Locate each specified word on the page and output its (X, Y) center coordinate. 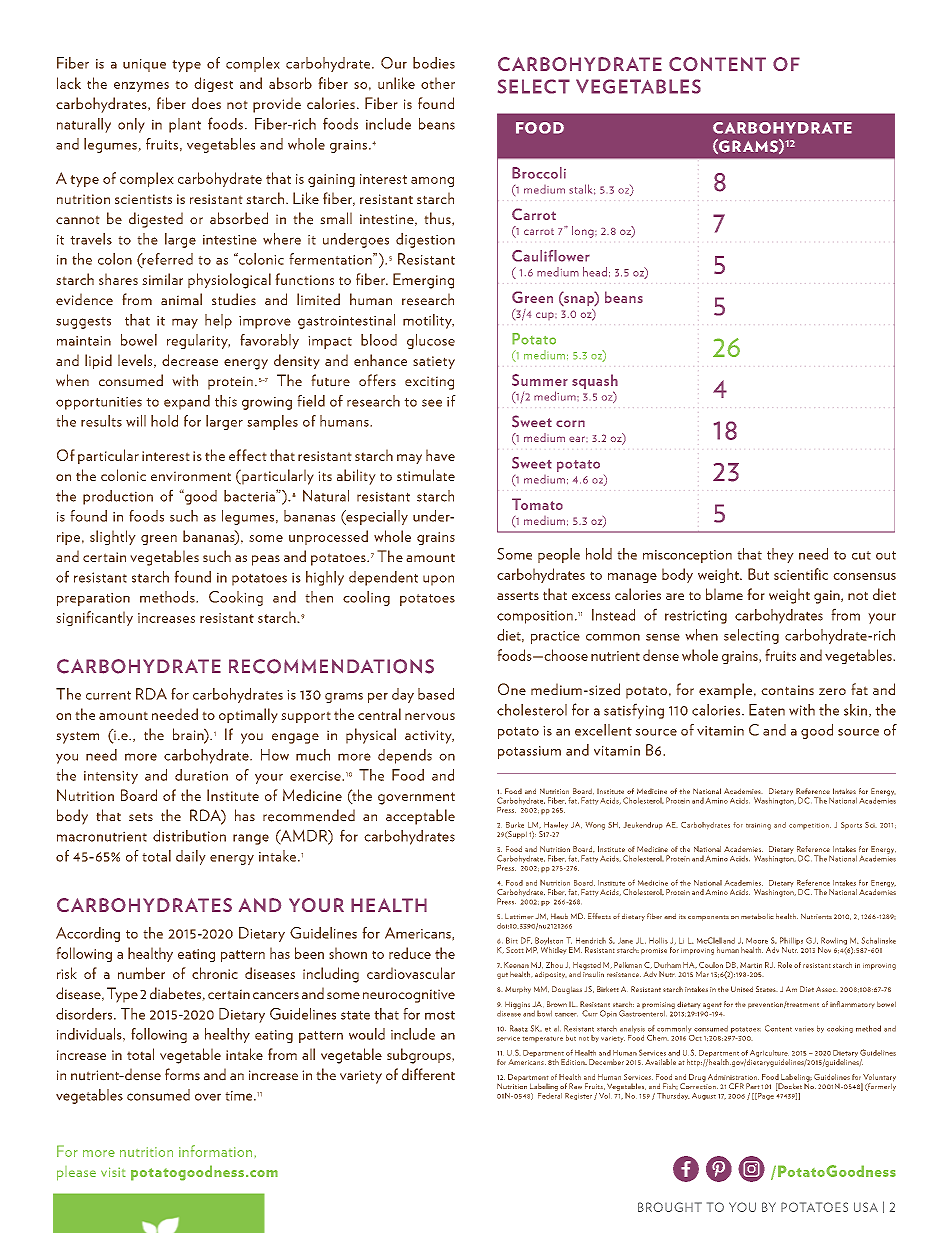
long (584, 232)
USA (866, 1207)
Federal (550, 1094)
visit (113, 1172)
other (438, 83)
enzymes (141, 87)
